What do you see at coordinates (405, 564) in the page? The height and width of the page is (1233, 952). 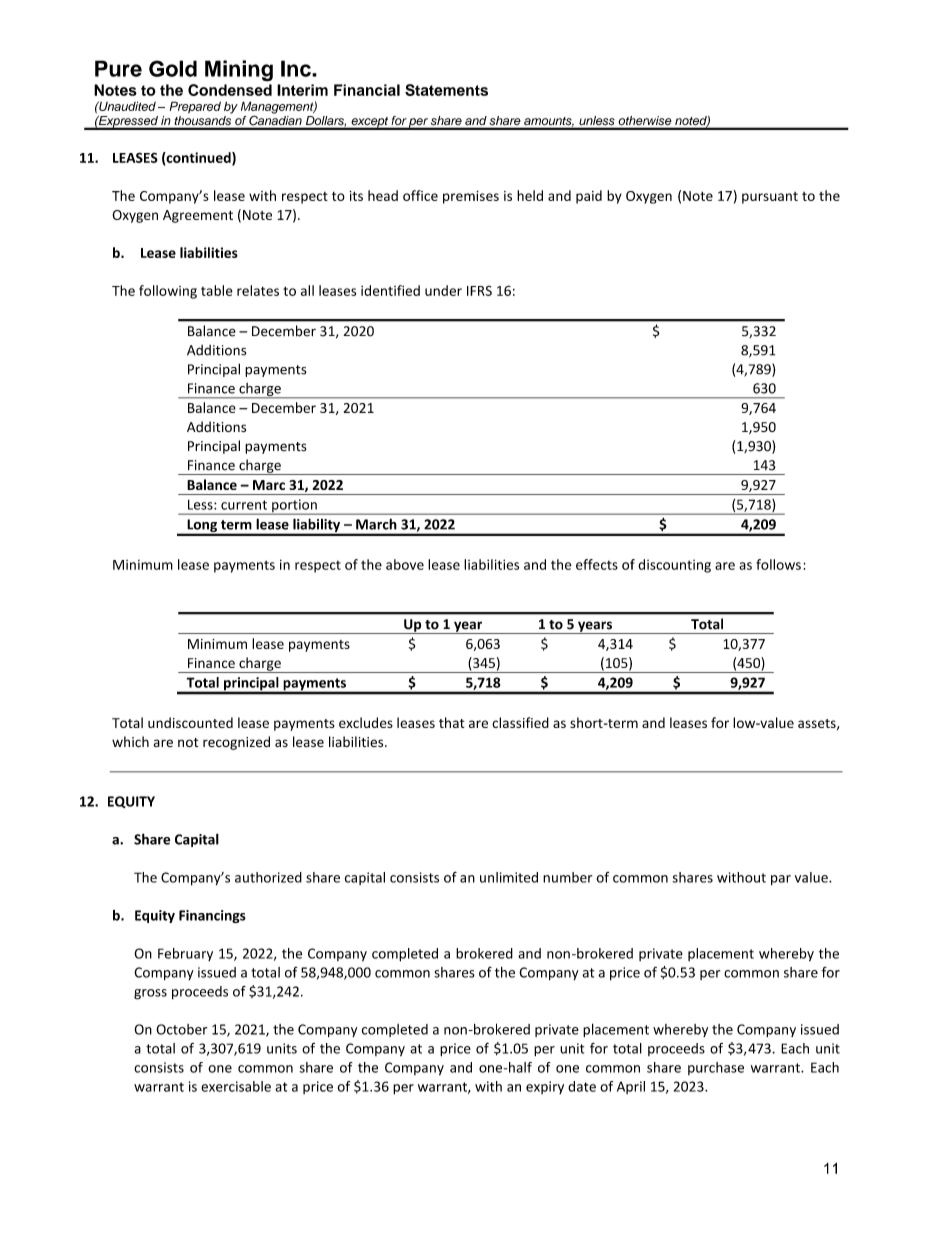 I see `above` at bounding box center [405, 564].
